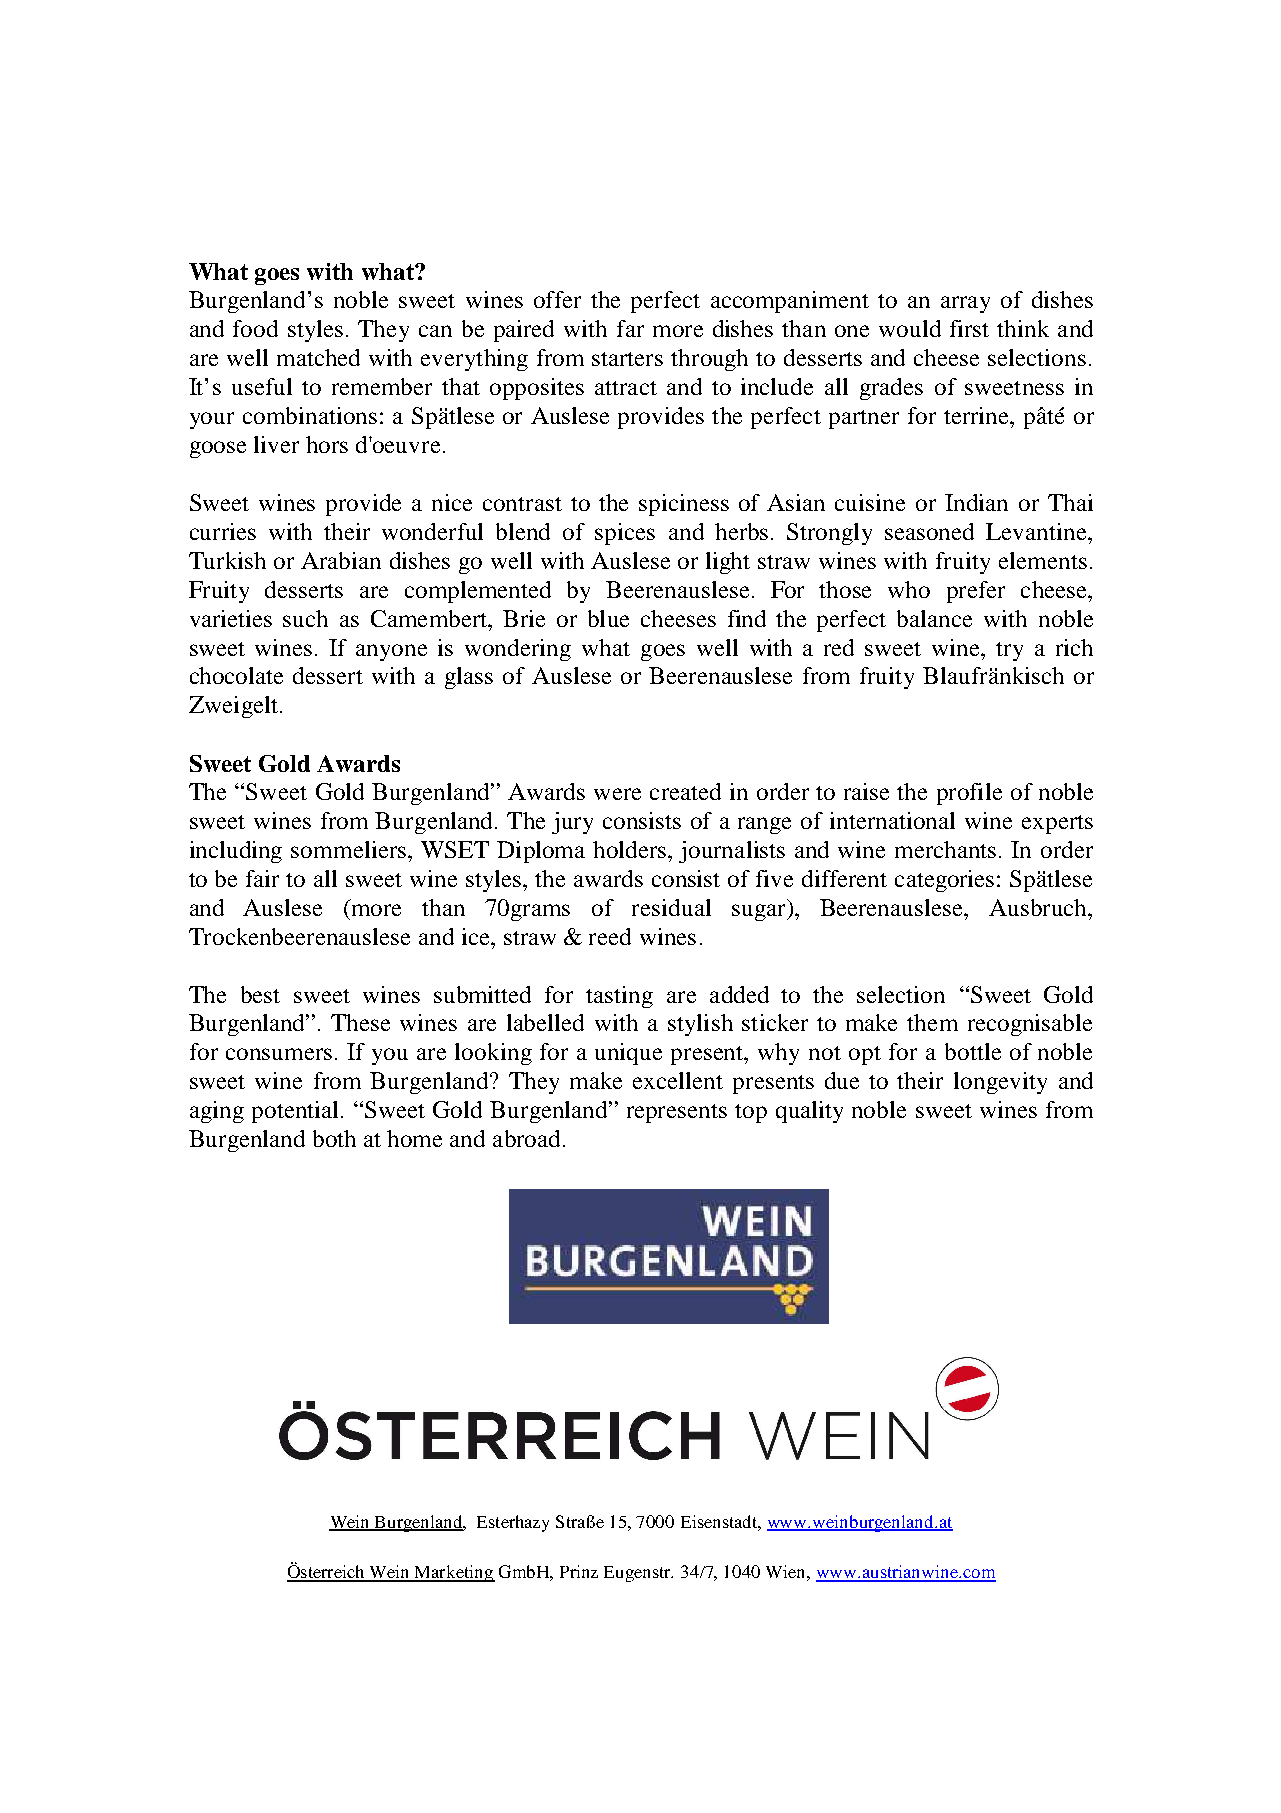 This screenshot has height=1813, width=1281. I want to click on first, so click(969, 328).
